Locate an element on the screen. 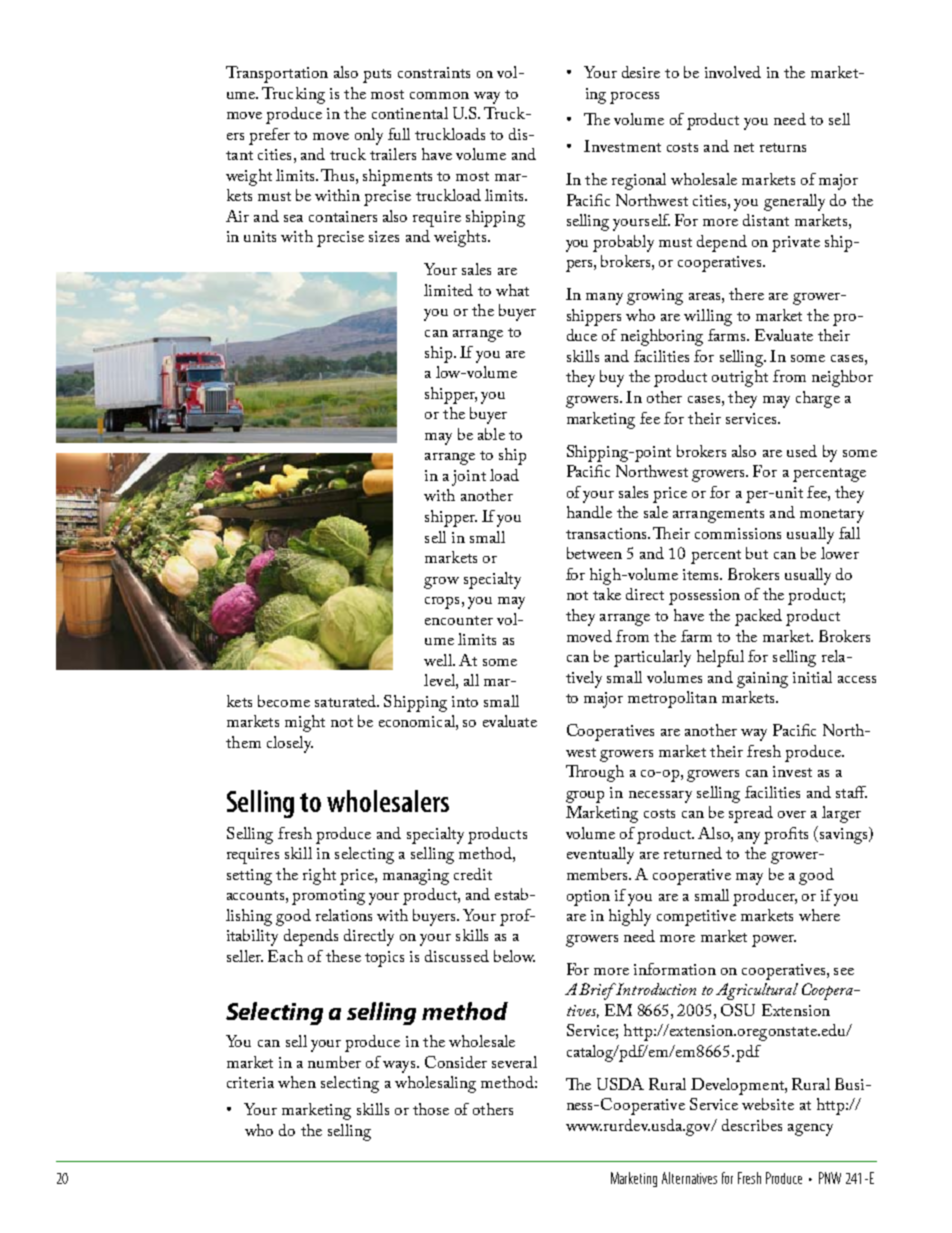 The width and height of the screenshot is (952, 1233). packed is located at coordinates (758, 617).
